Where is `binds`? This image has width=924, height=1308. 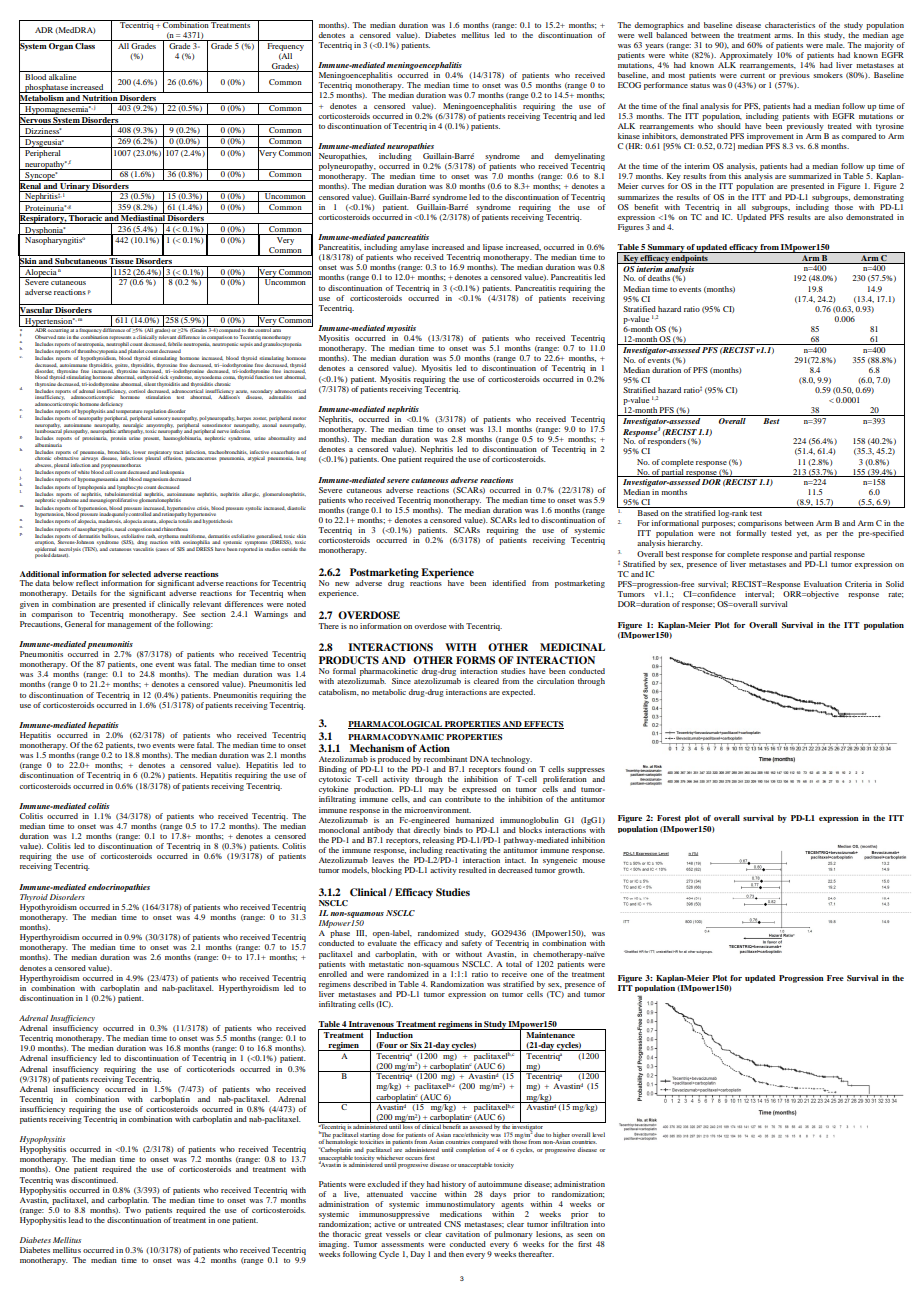
binds is located at coordinates (453, 830).
